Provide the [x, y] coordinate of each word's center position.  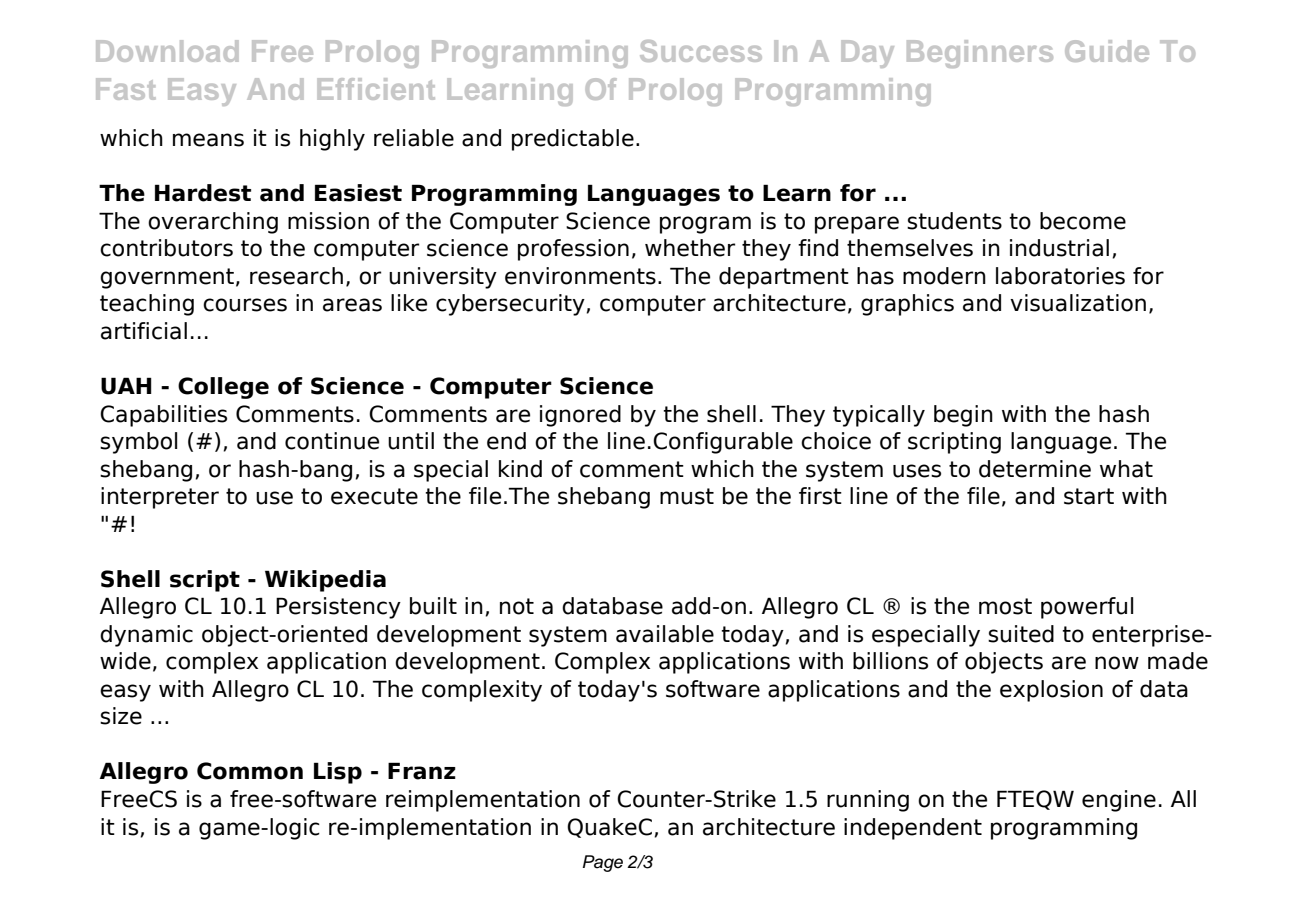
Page [603, 863]
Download [167, 51]
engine [1119, 801]
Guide [1107, 51]
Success [701, 51]
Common [250, 771]
